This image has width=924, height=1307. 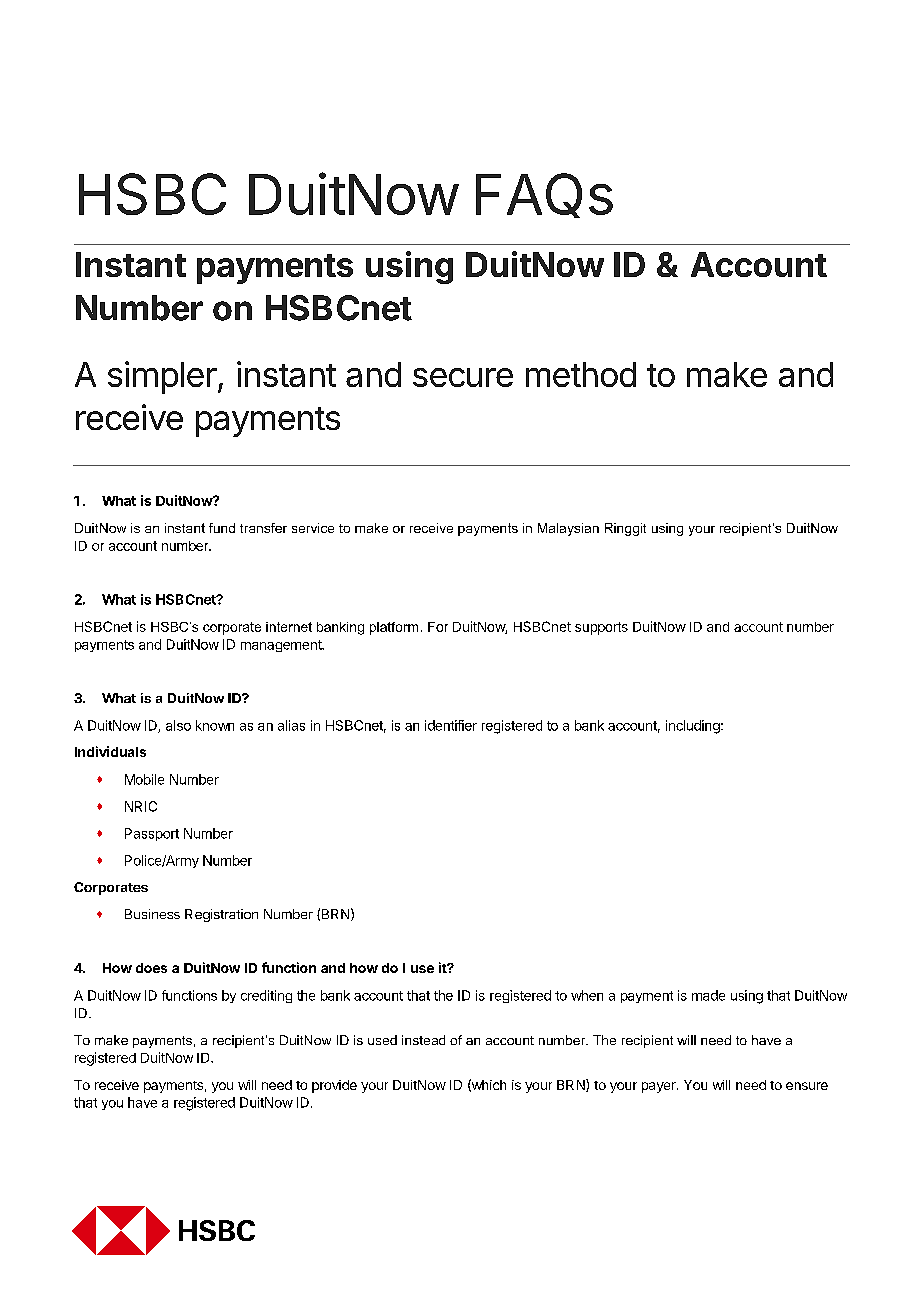 I want to click on Ringgit, so click(x=625, y=529).
